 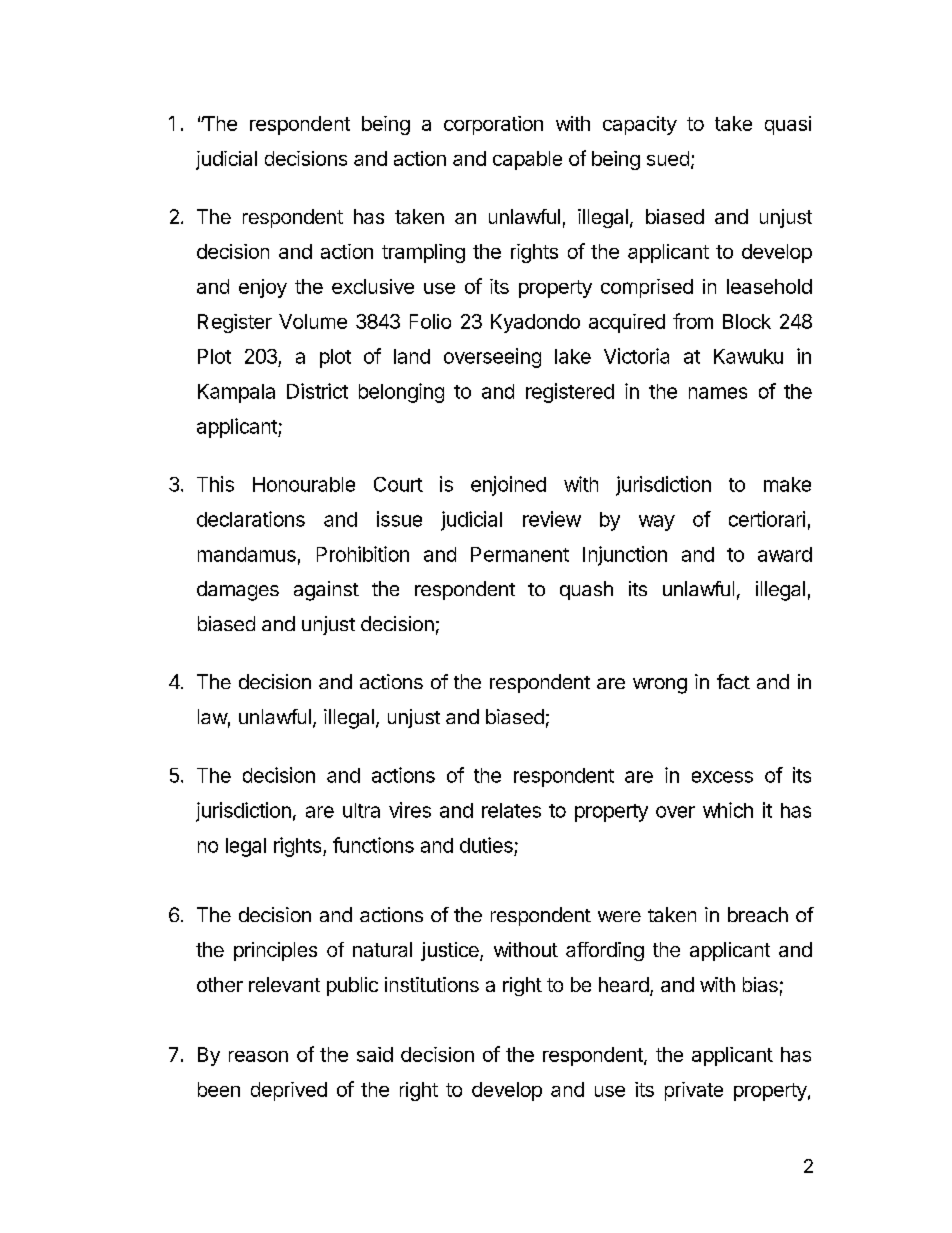 I want to click on enjoy, so click(x=263, y=288).
